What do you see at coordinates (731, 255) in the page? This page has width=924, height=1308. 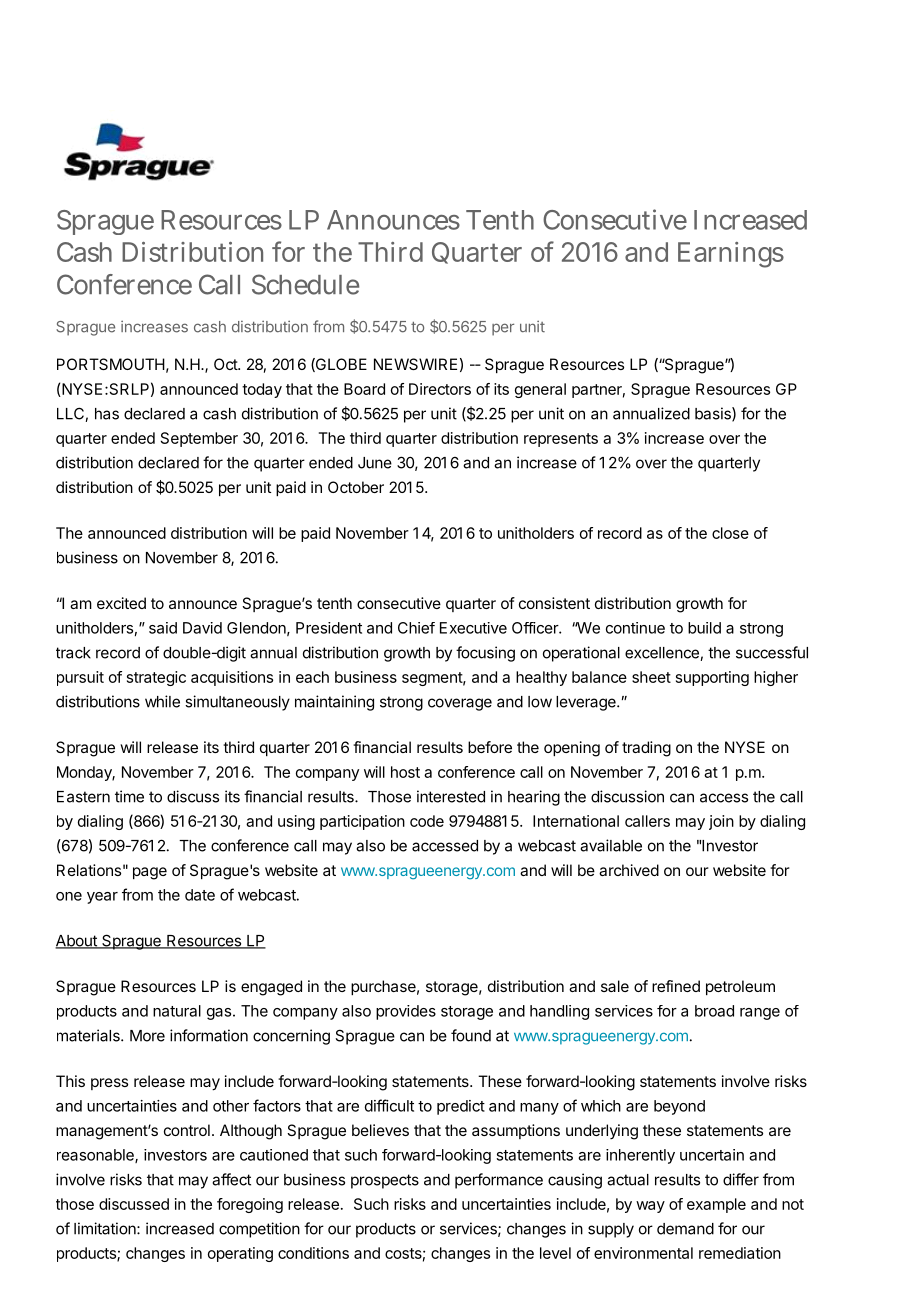 I see `Earnings` at bounding box center [731, 255].
